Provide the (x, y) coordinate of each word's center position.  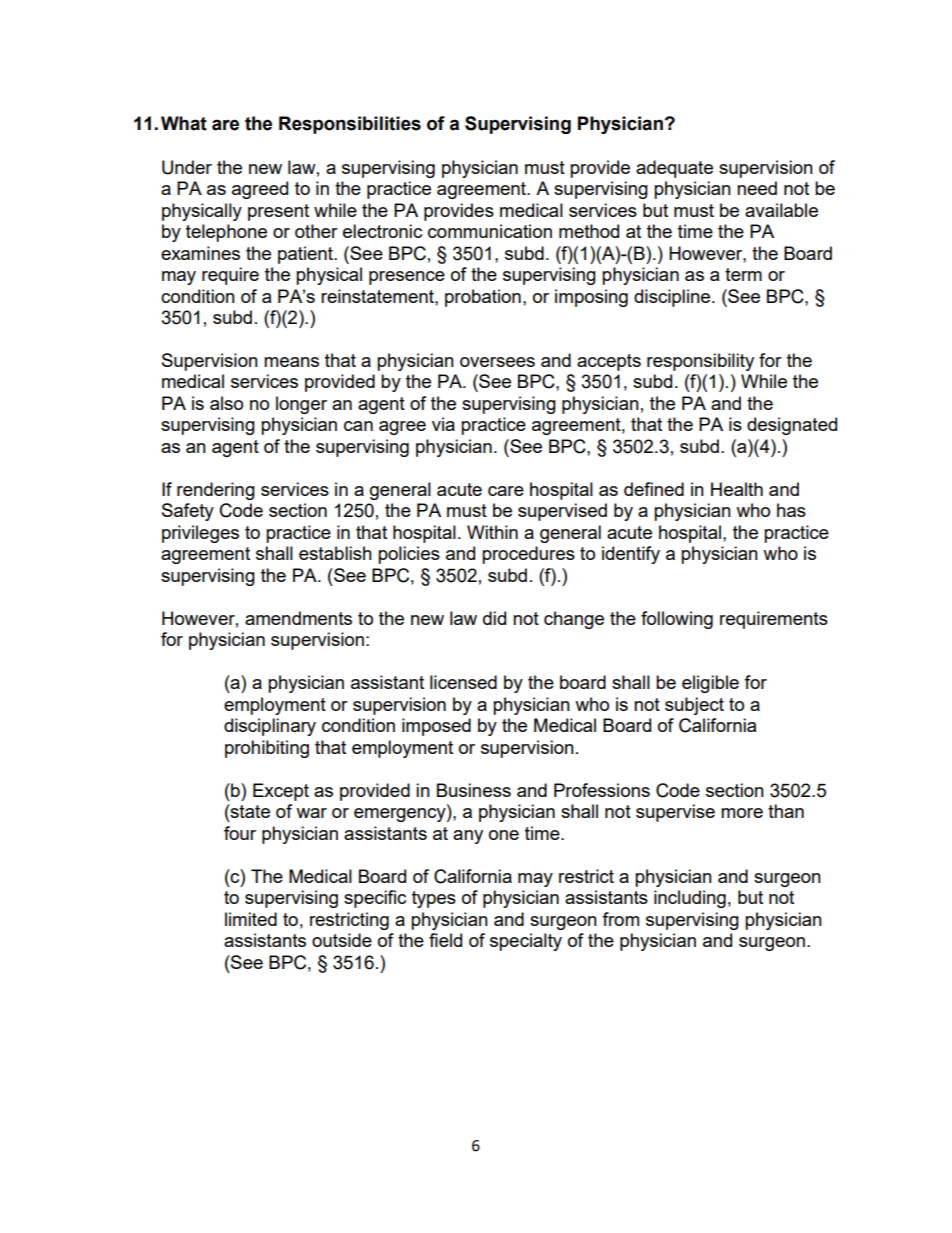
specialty (526, 942)
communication (490, 231)
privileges (200, 534)
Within (492, 532)
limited (251, 919)
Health (737, 489)
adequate (674, 169)
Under (187, 167)
